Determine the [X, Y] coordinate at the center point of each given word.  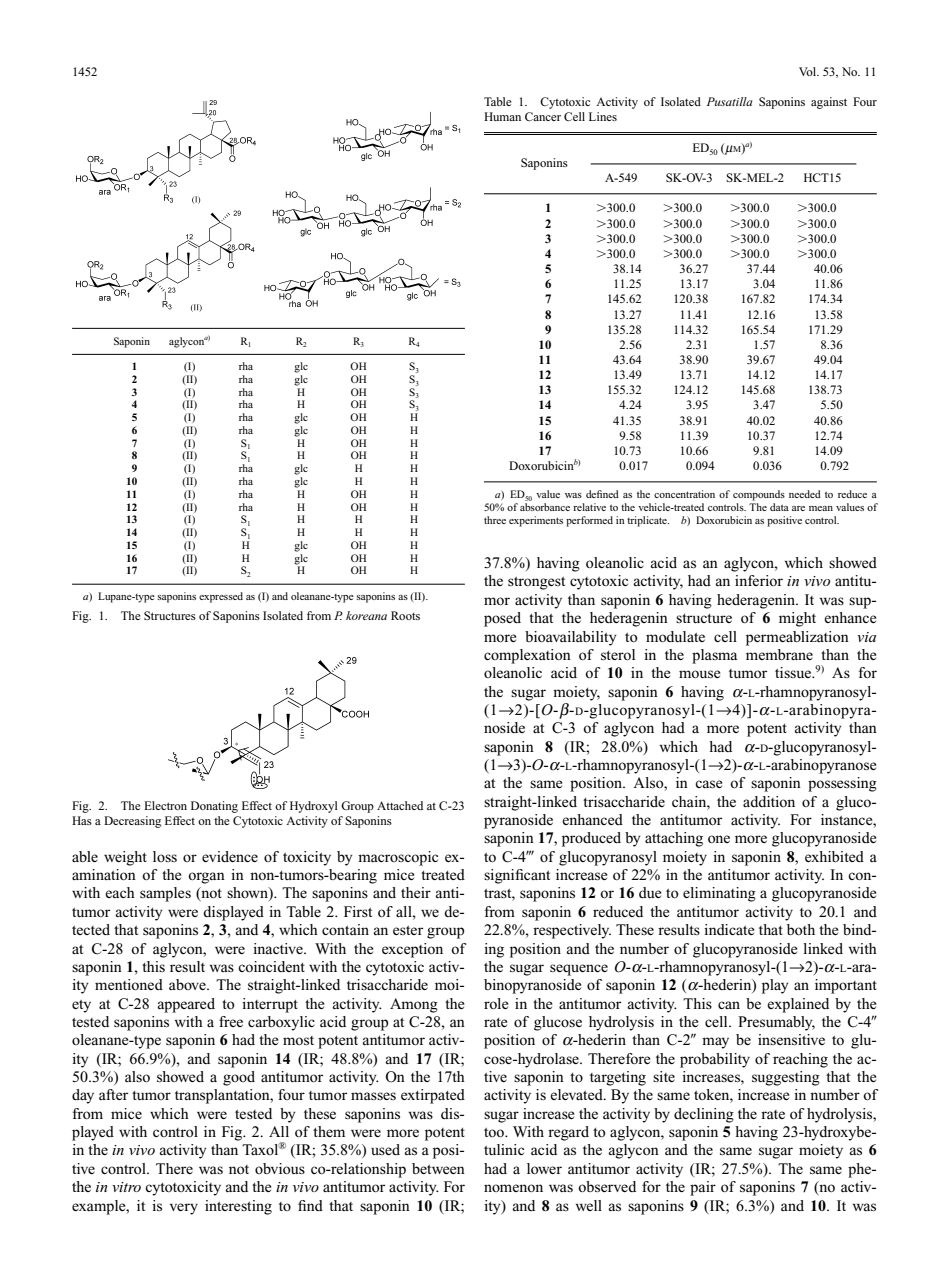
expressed [221, 597]
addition [769, 801]
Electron [165, 805]
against [829, 103]
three [495, 520]
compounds [759, 495]
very [184, 1209]
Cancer [543, 116]
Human [502, 116]
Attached [400, 805]
